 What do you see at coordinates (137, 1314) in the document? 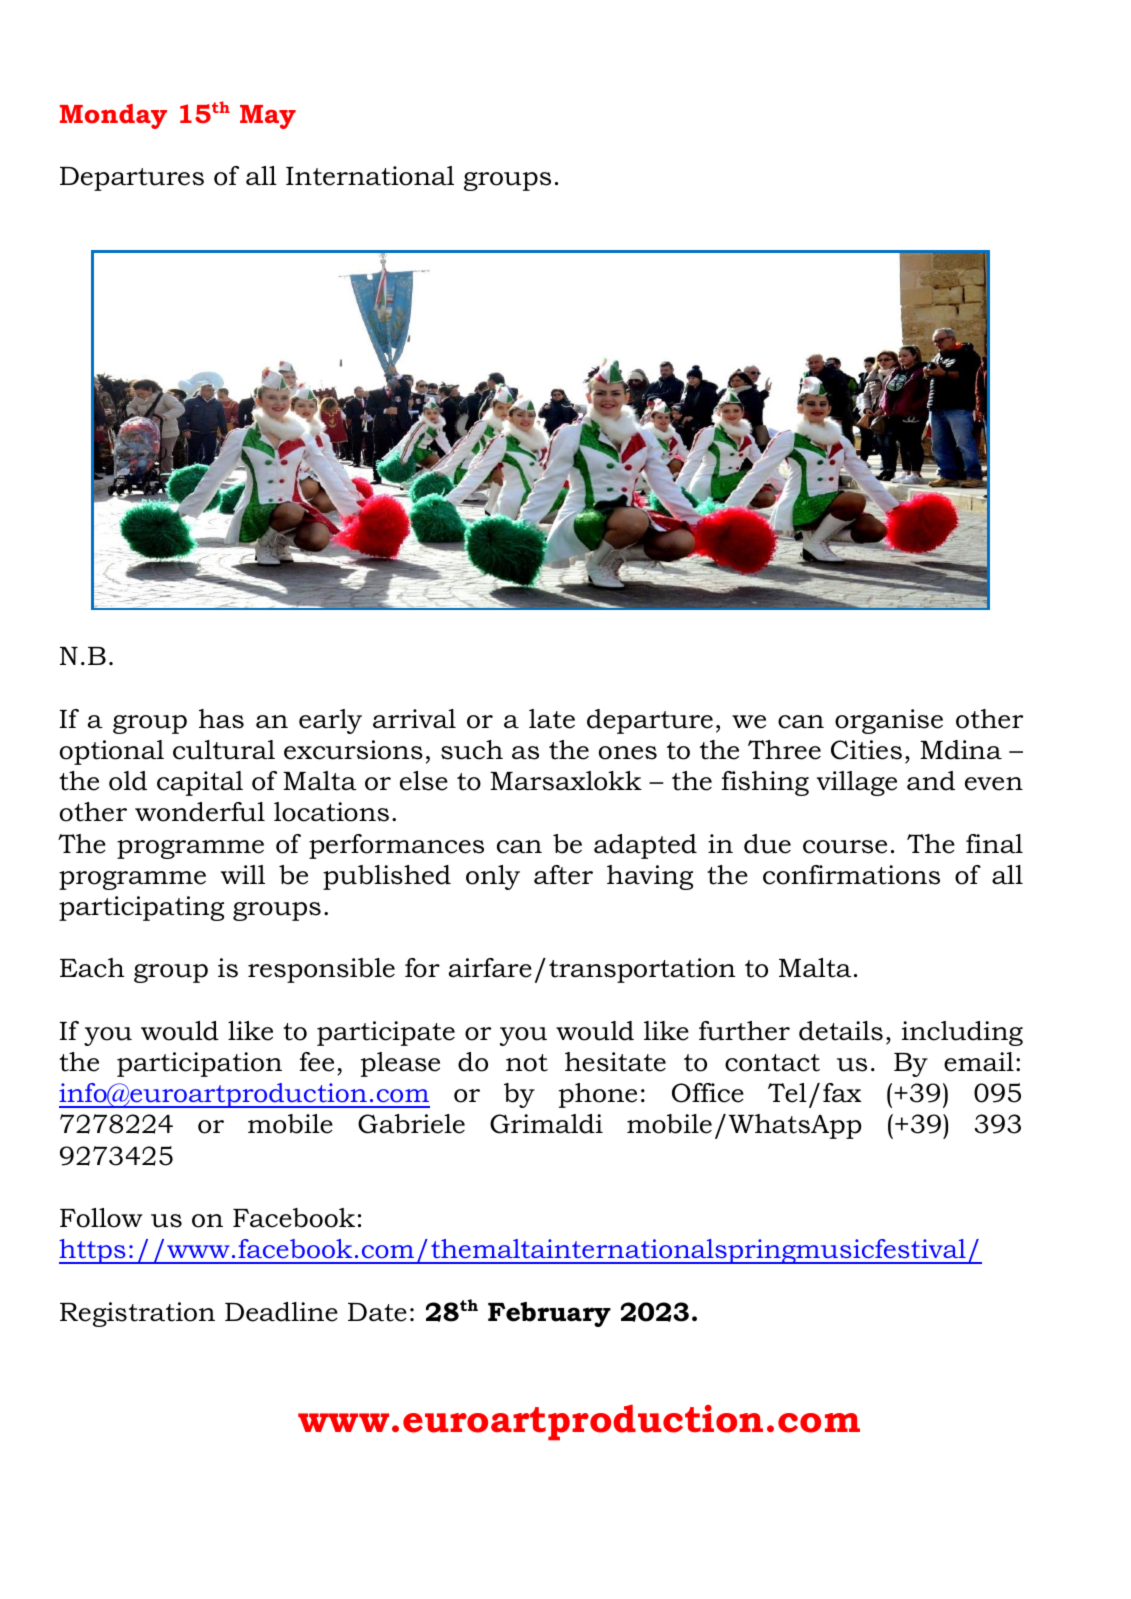
I see `Registration` at bounding box center [137, 1314].
